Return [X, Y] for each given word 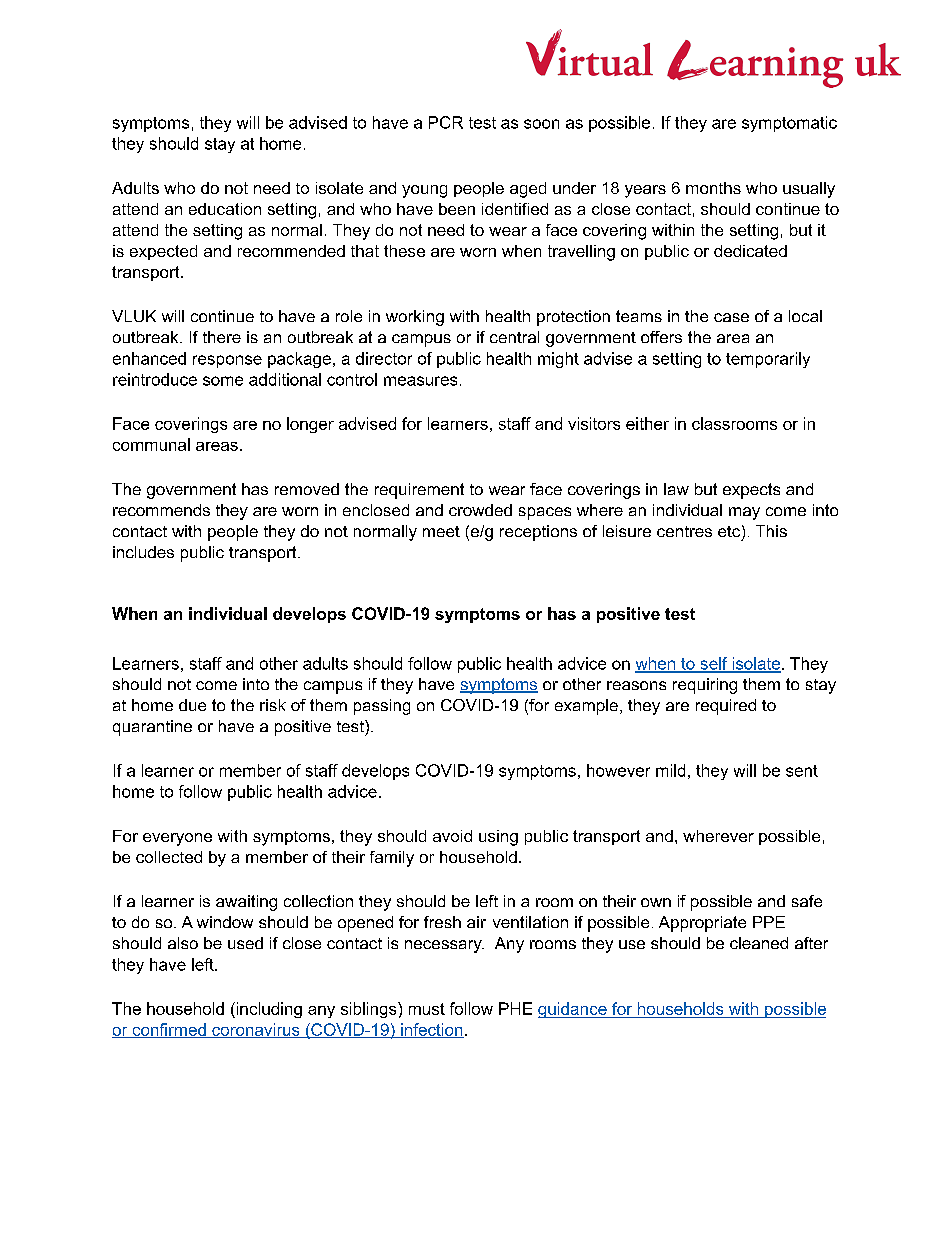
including [268, 1010]
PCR [446, 122]
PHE [515, 1008]
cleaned [759, 943]
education [225, 209]
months [713, 188]
